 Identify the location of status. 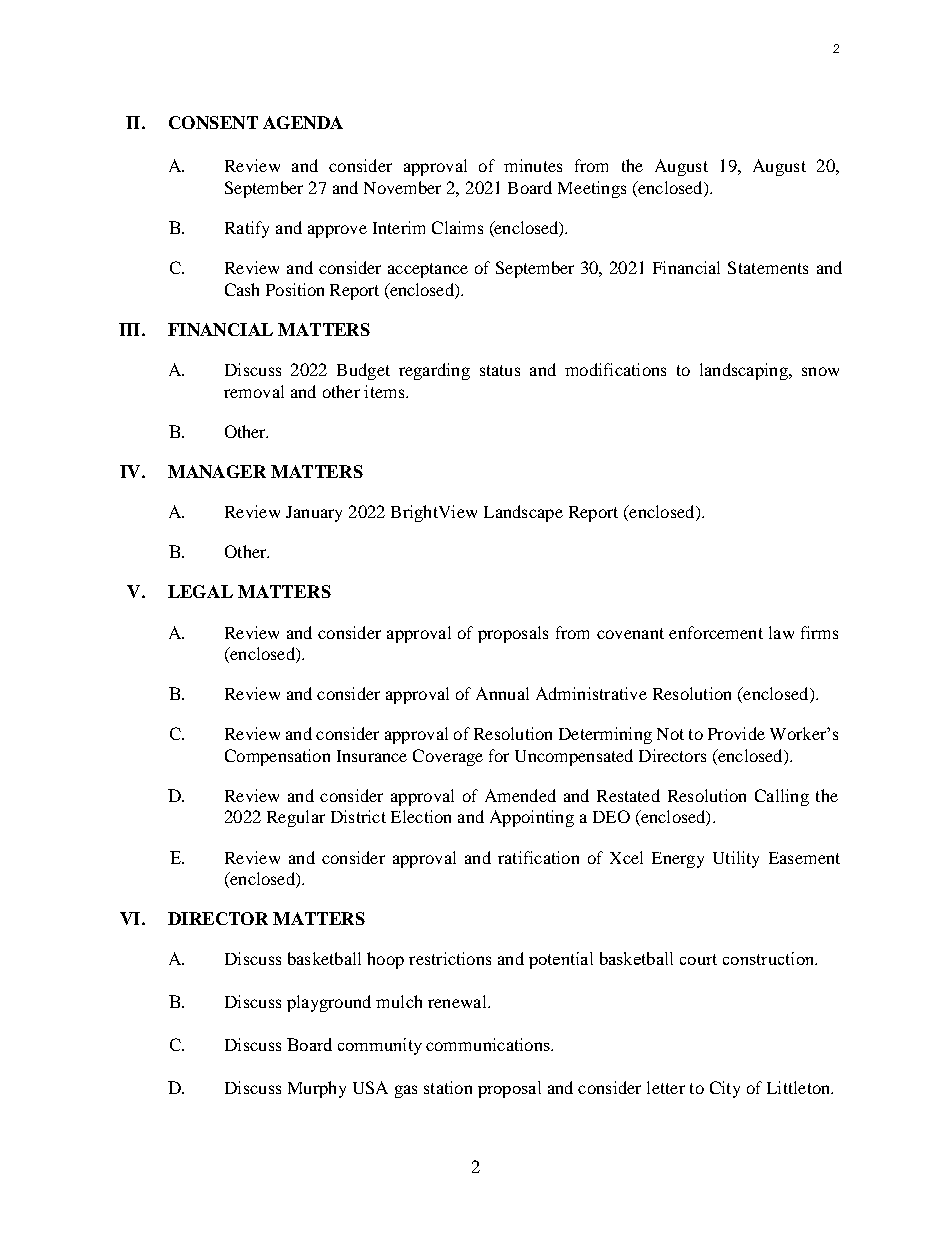
(500, 370).
